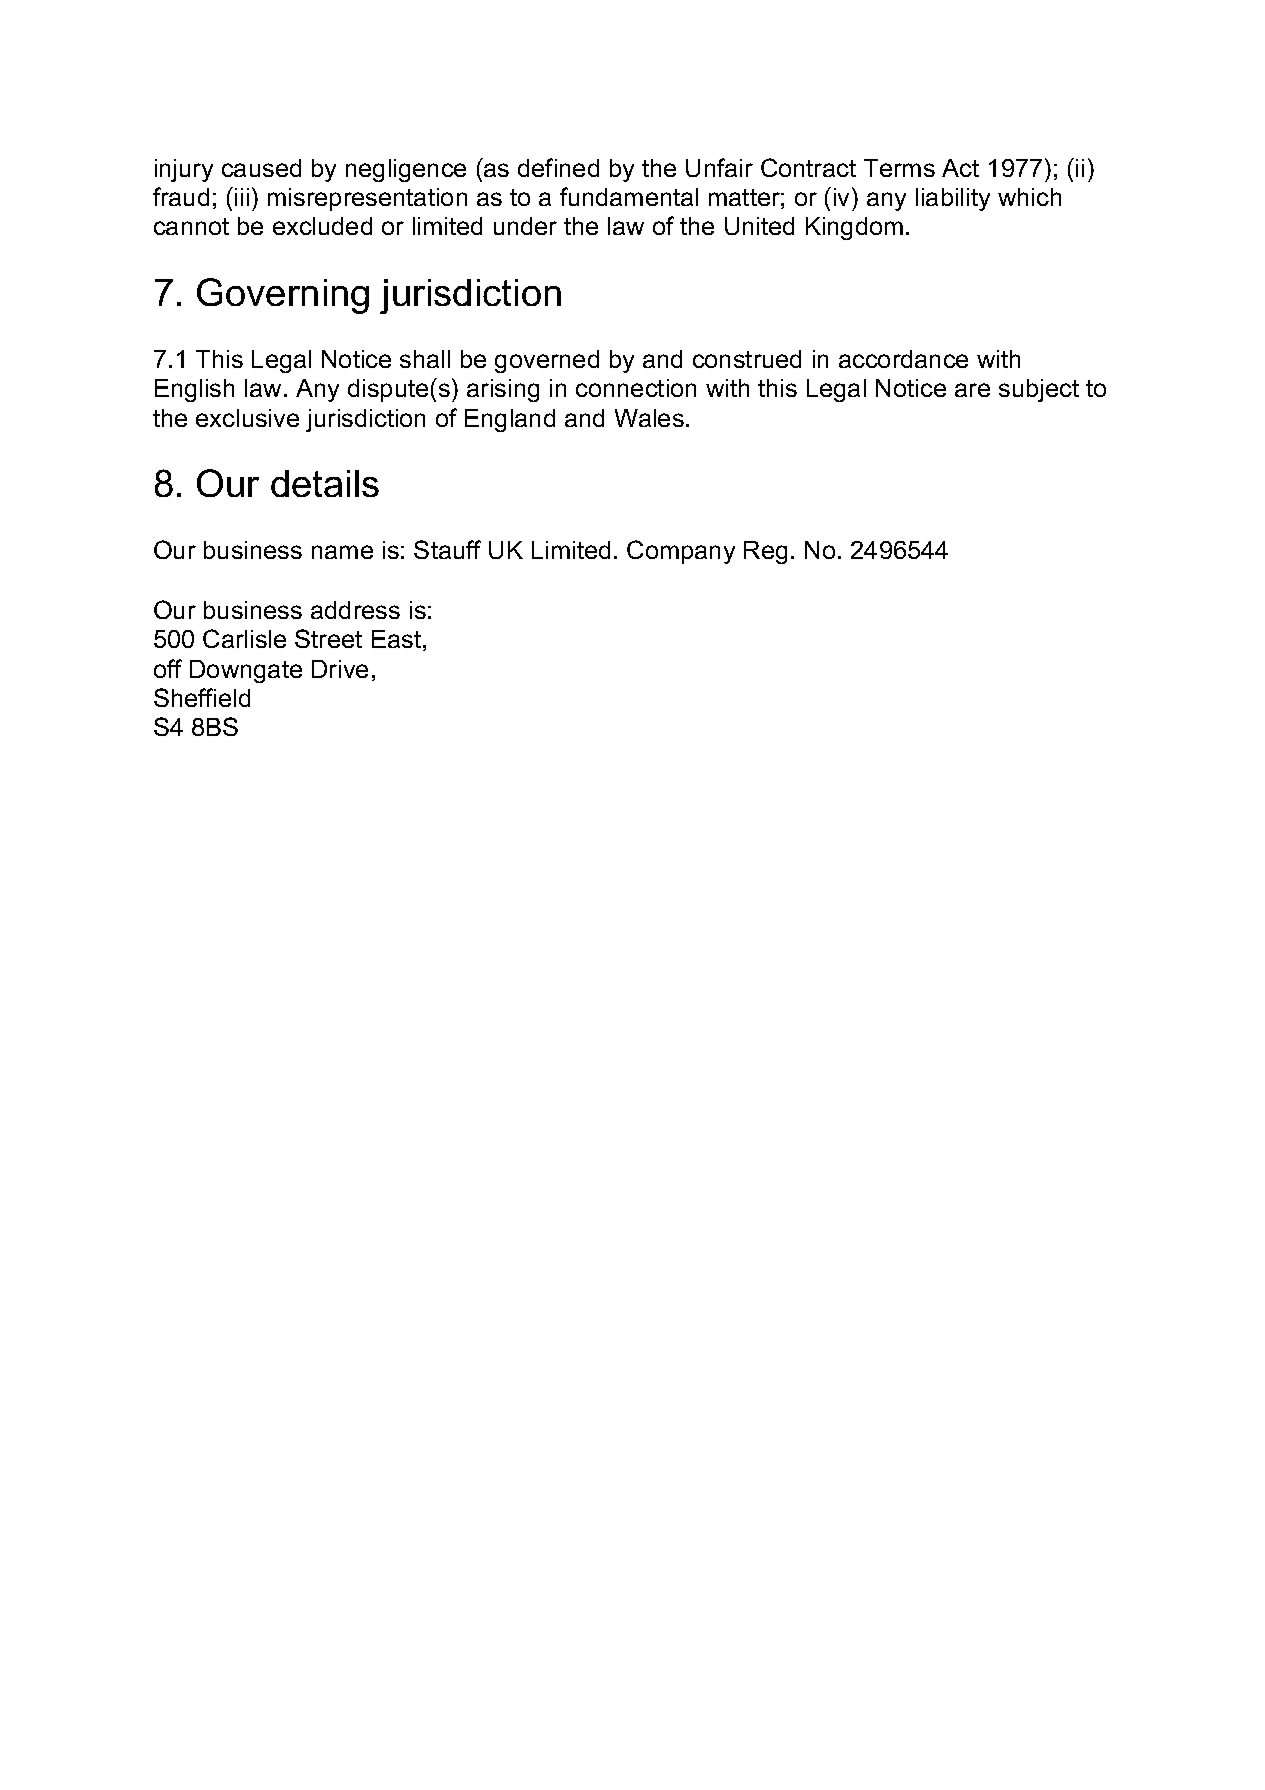 This image has height=1790, width=1265. What do you see at coordinates (972, 390) in the image?
I see `are` at bounding box center [972, 390].
